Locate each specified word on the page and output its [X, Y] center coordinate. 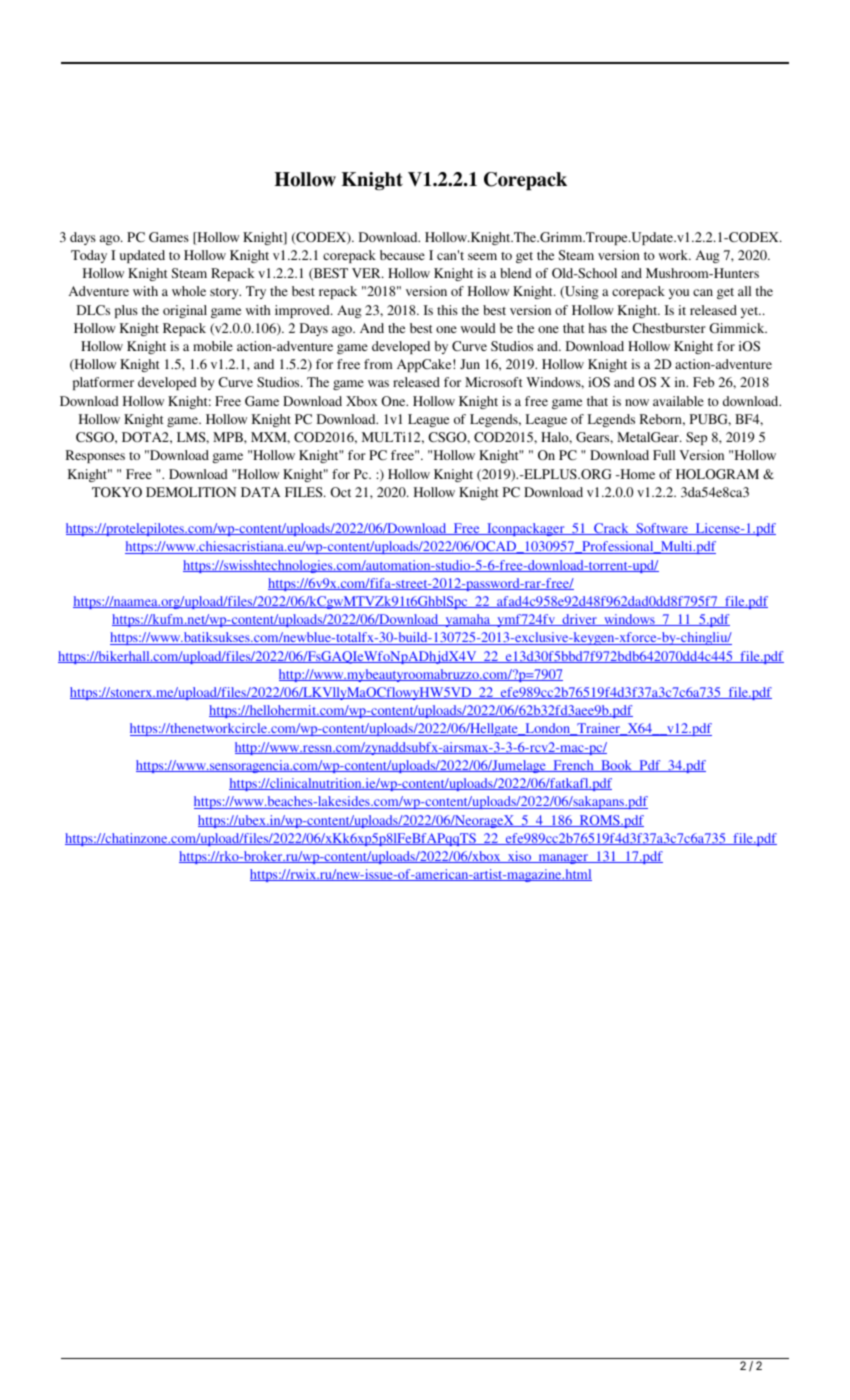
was [378, 383]
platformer [103, 383]
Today [89, 256]
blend [516, 273]
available [678, 401]
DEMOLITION [191, 492]
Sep [696, 438]
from [378, 364]
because [402, 255]
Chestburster [669, 328]
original [185, 311]
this [447, 310]
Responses [95, 456]
